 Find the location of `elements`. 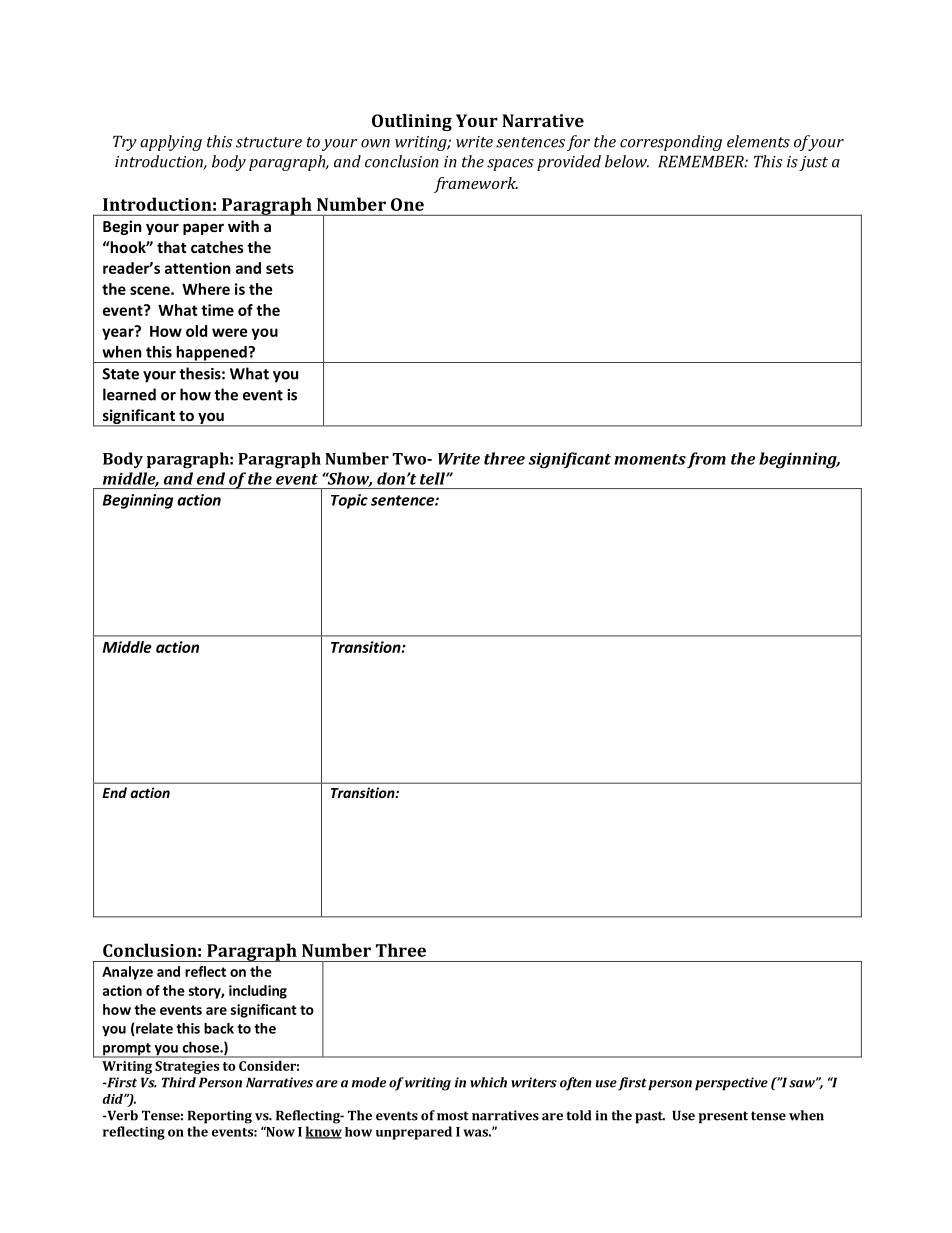

elements is located at coordinates (758, 141).
